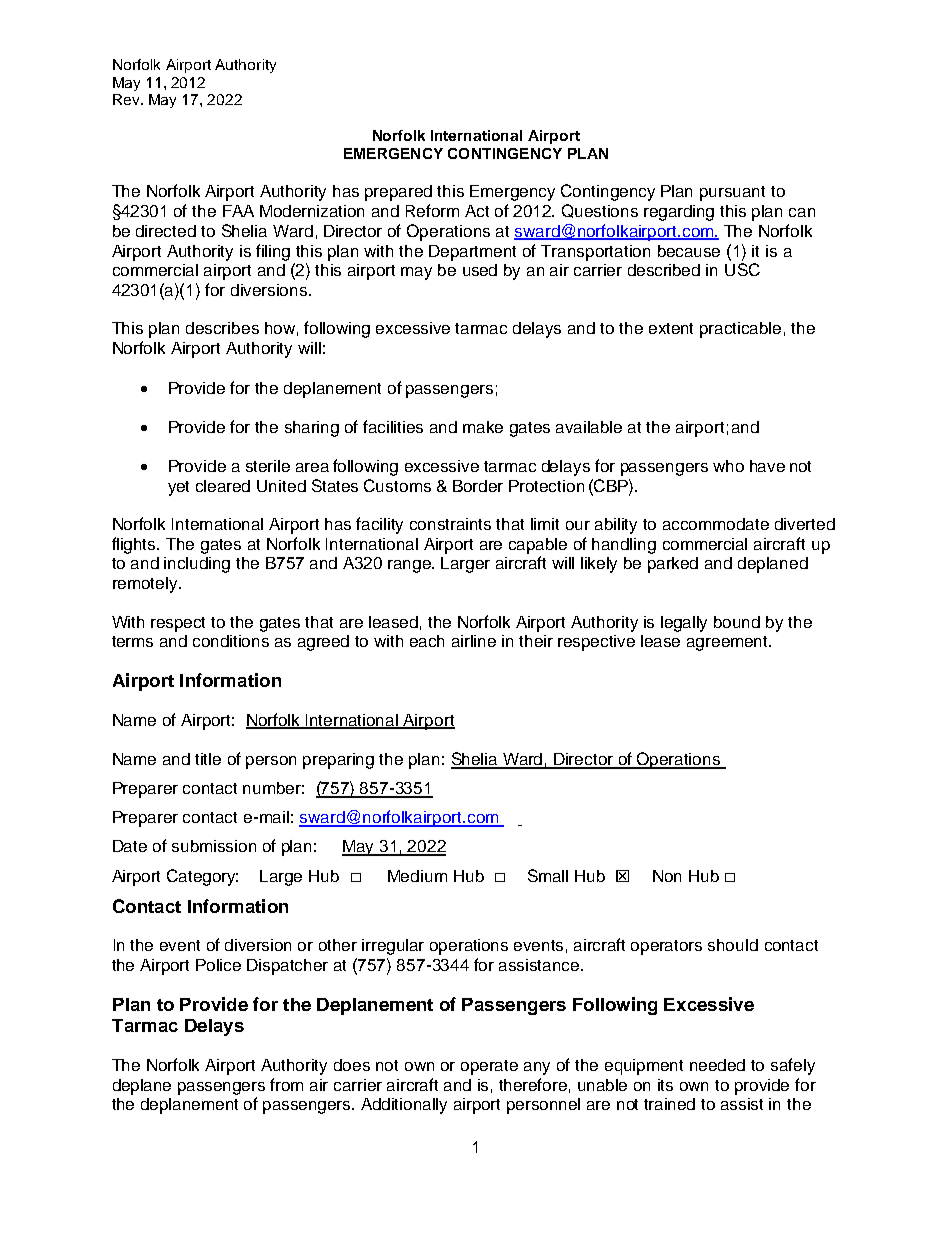 The width and height of the document is (952, 1233). Describe the element at coordinates (197, 565) in the document. I see `including` at that location.
